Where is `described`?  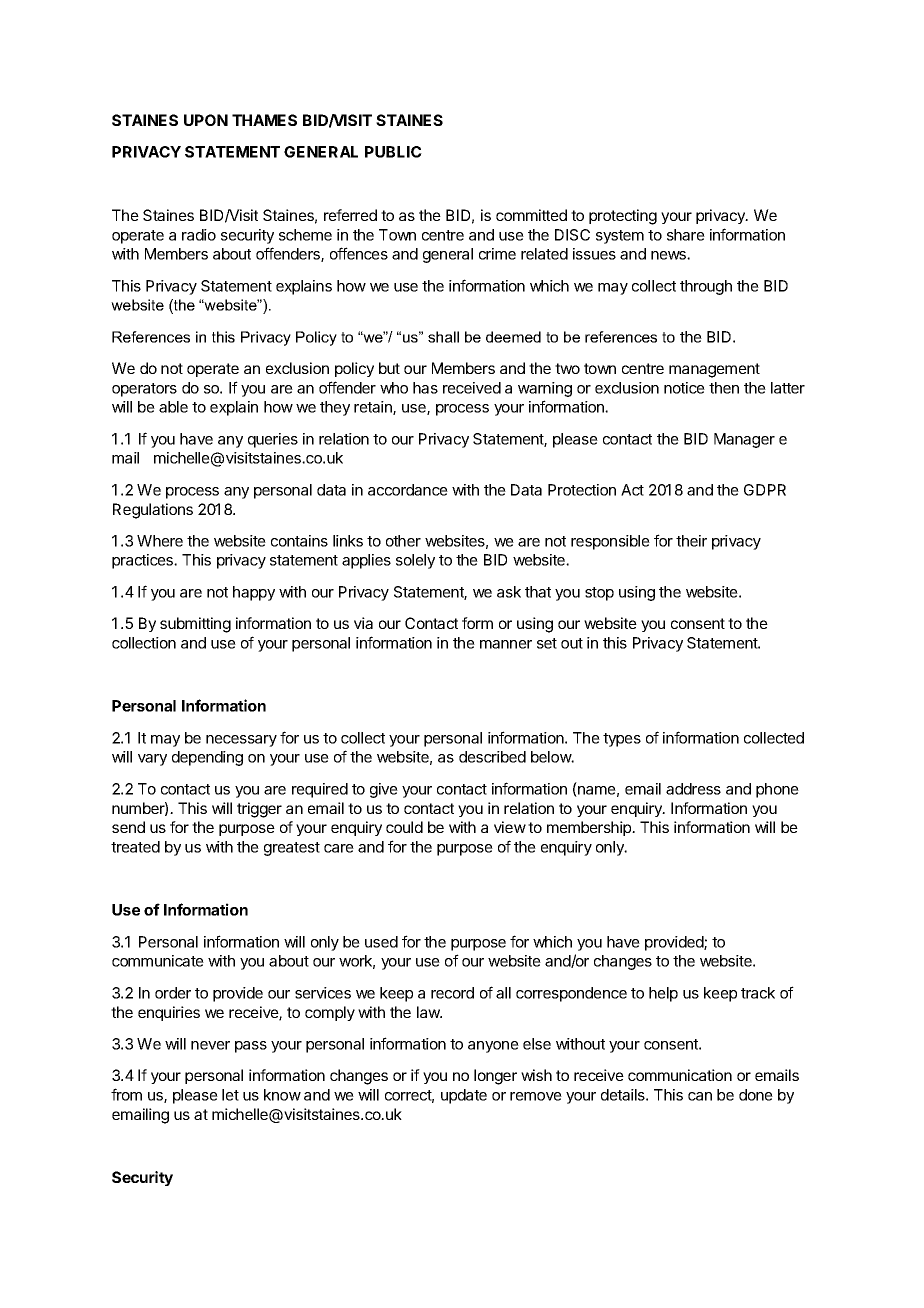
described is located at coordinates (492, 757).
